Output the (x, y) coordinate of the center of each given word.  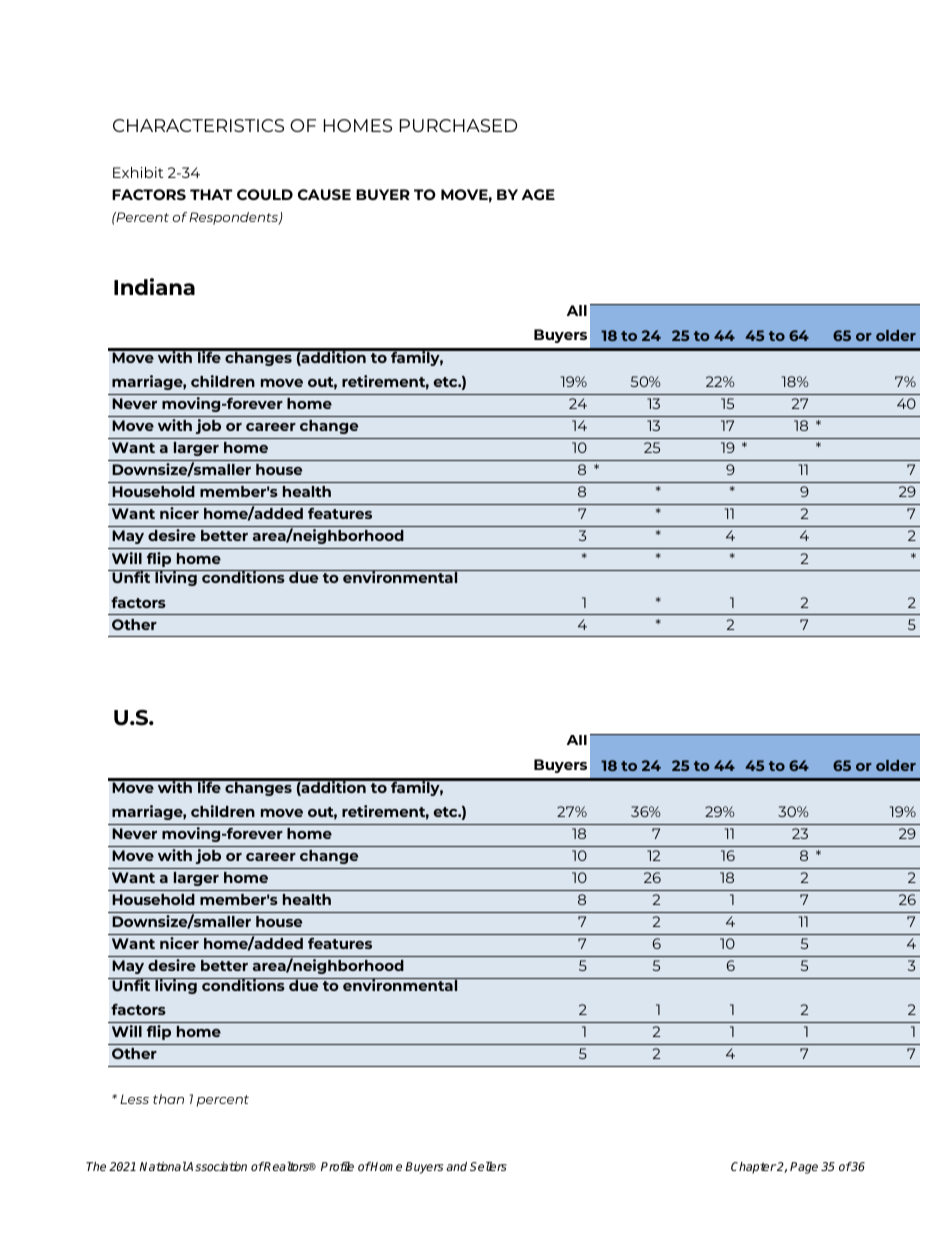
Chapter (753, 1168)
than (168, 1099)
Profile (337, 1166)
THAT (211, 194)
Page (804, 1168)
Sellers (488, 1166)
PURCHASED (458, 125)
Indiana (154, 286)
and (456, 1166)
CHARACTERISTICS (198, 125)
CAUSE (324, 194)
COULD (265, 194)
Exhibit (138, 172)
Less (134, 1099)
